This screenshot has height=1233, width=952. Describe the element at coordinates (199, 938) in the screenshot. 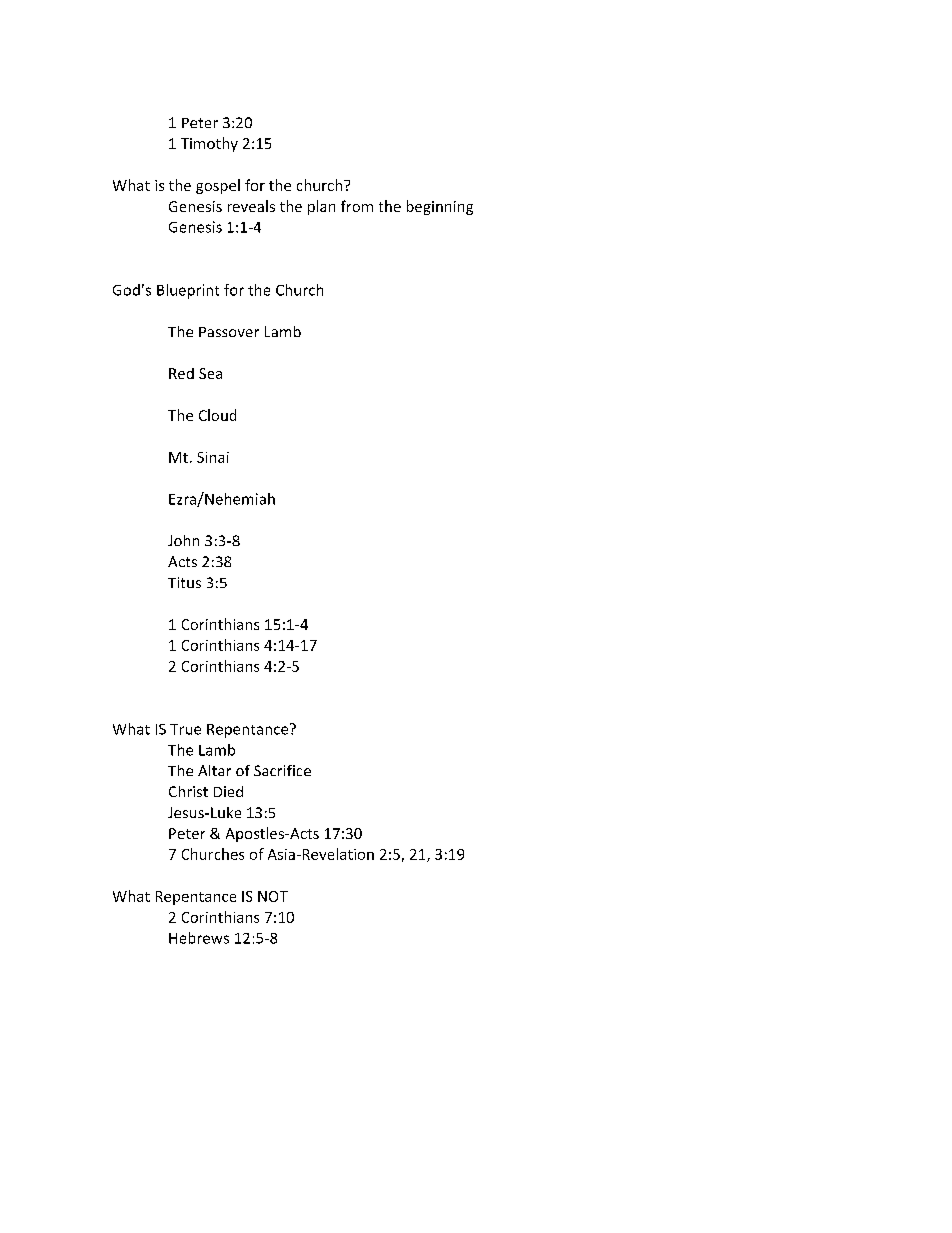

I see `Hebrews` at that location.
